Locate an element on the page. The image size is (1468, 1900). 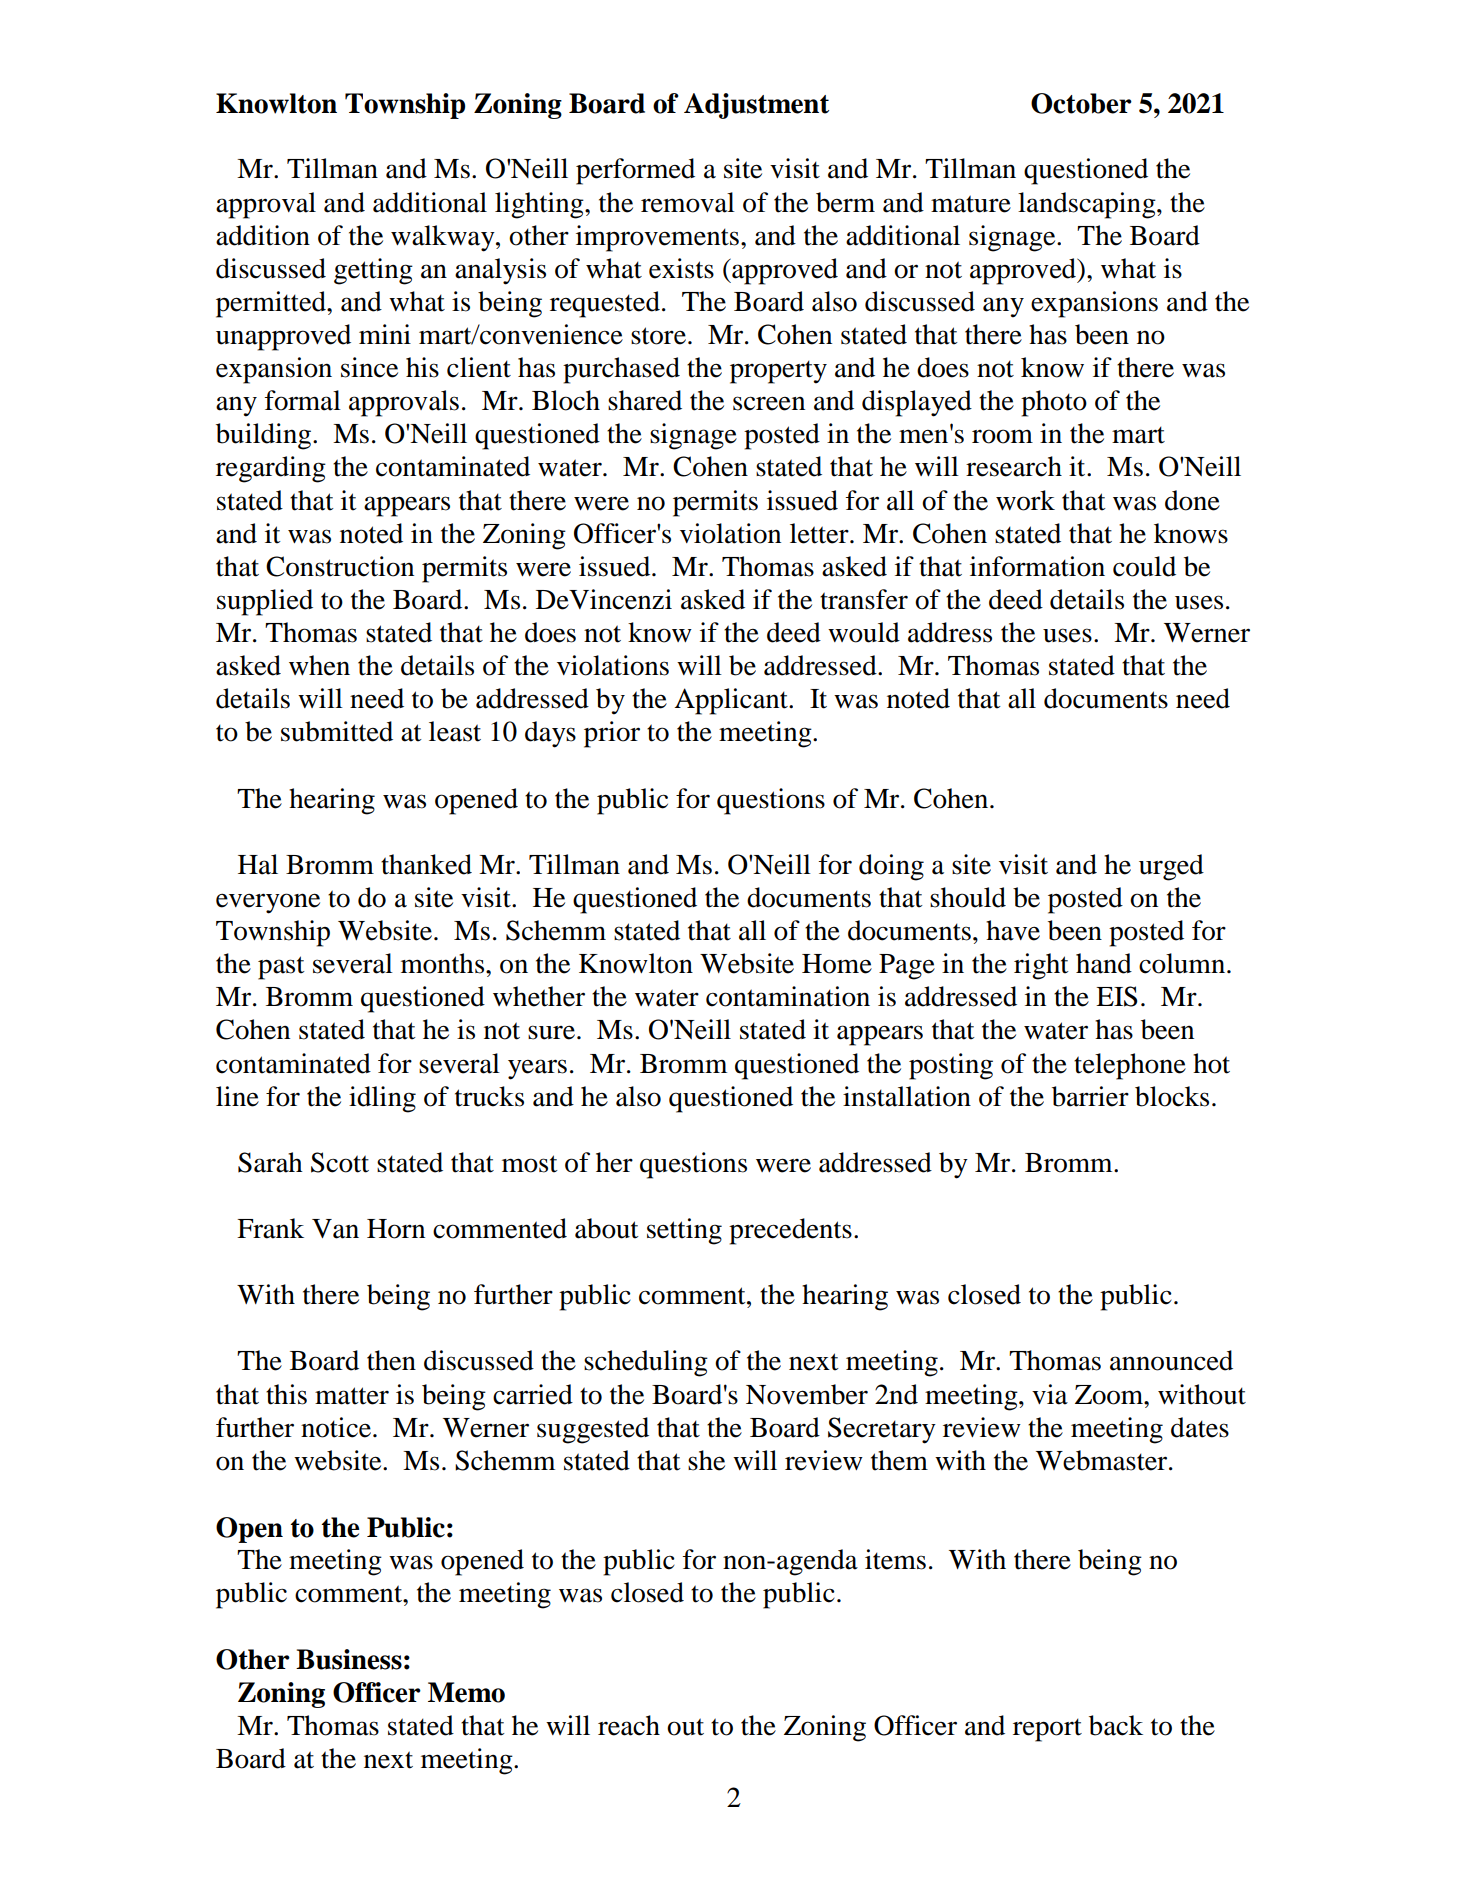
setting is located at coordinates (684, 1231).
